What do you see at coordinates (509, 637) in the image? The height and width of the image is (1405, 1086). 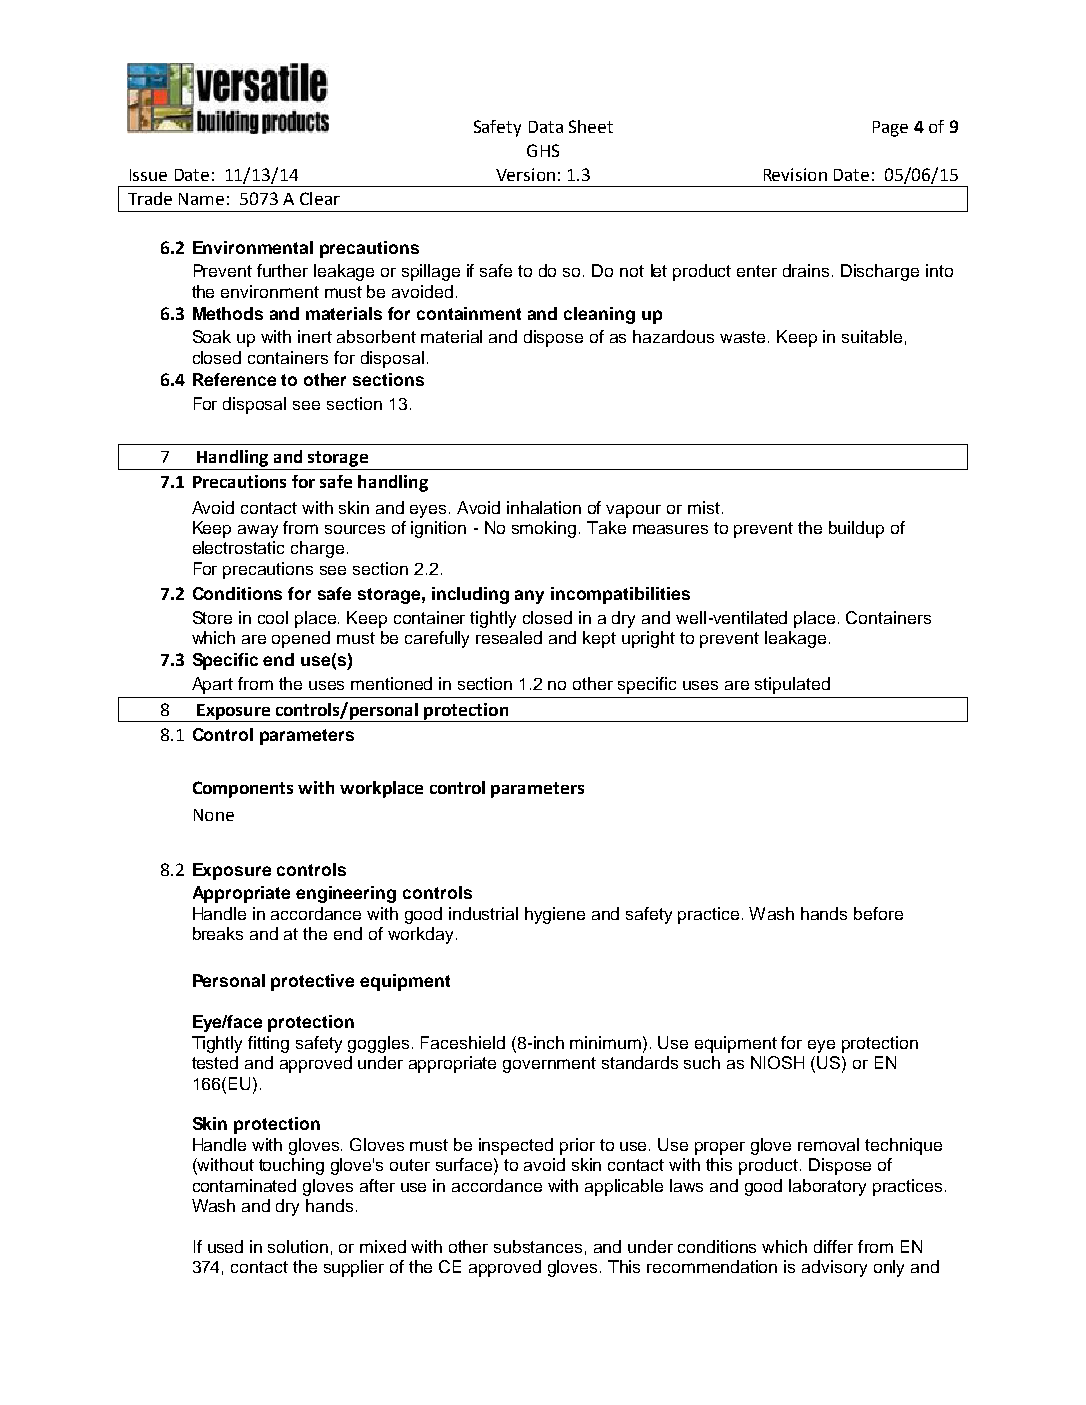 I see `resealed` at bounding box center [509, 637].
